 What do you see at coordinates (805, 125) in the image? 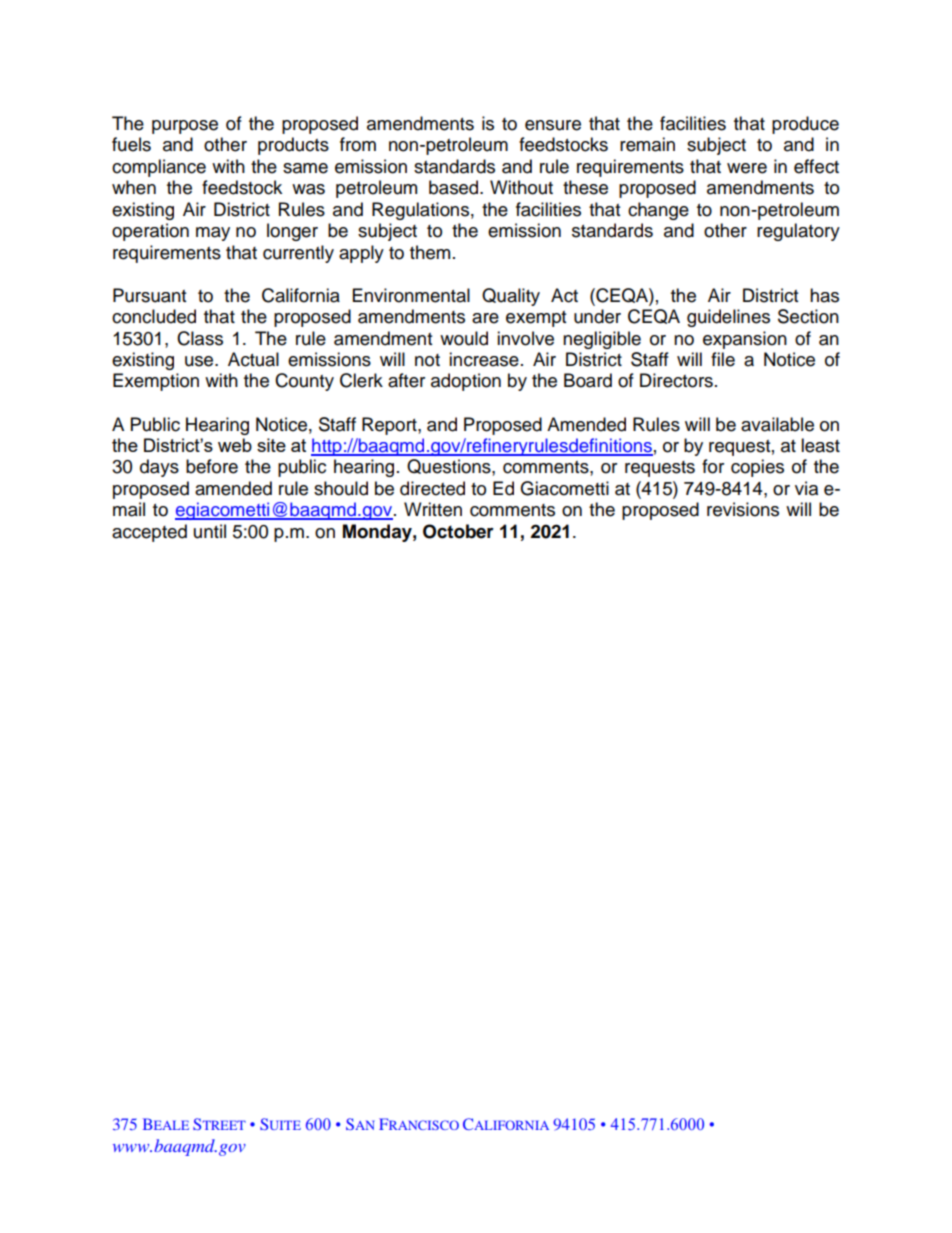
I see `produce` at bounding box center [805, 125].
